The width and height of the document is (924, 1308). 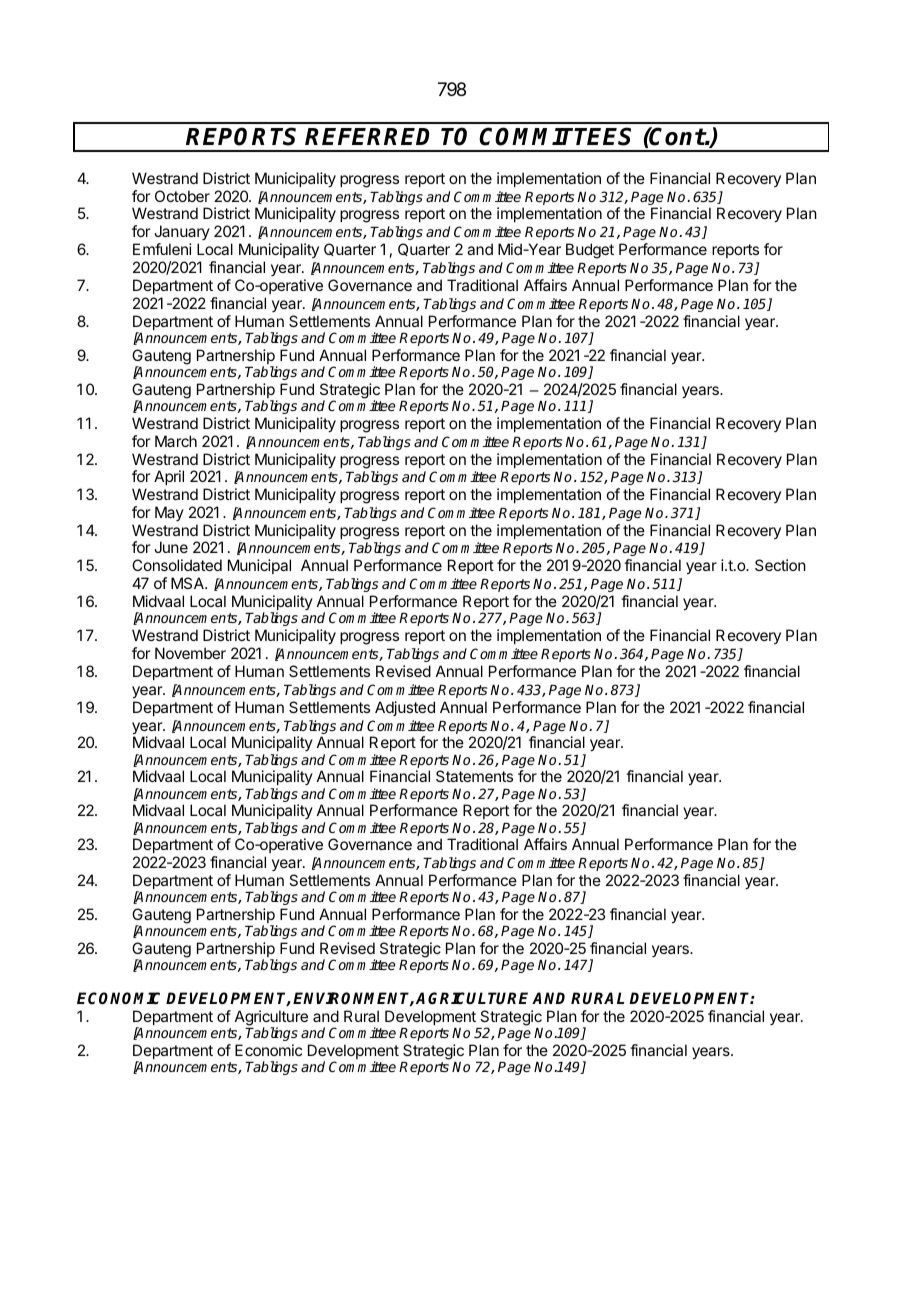 I want to click on October, so click(x=182, y=196).
